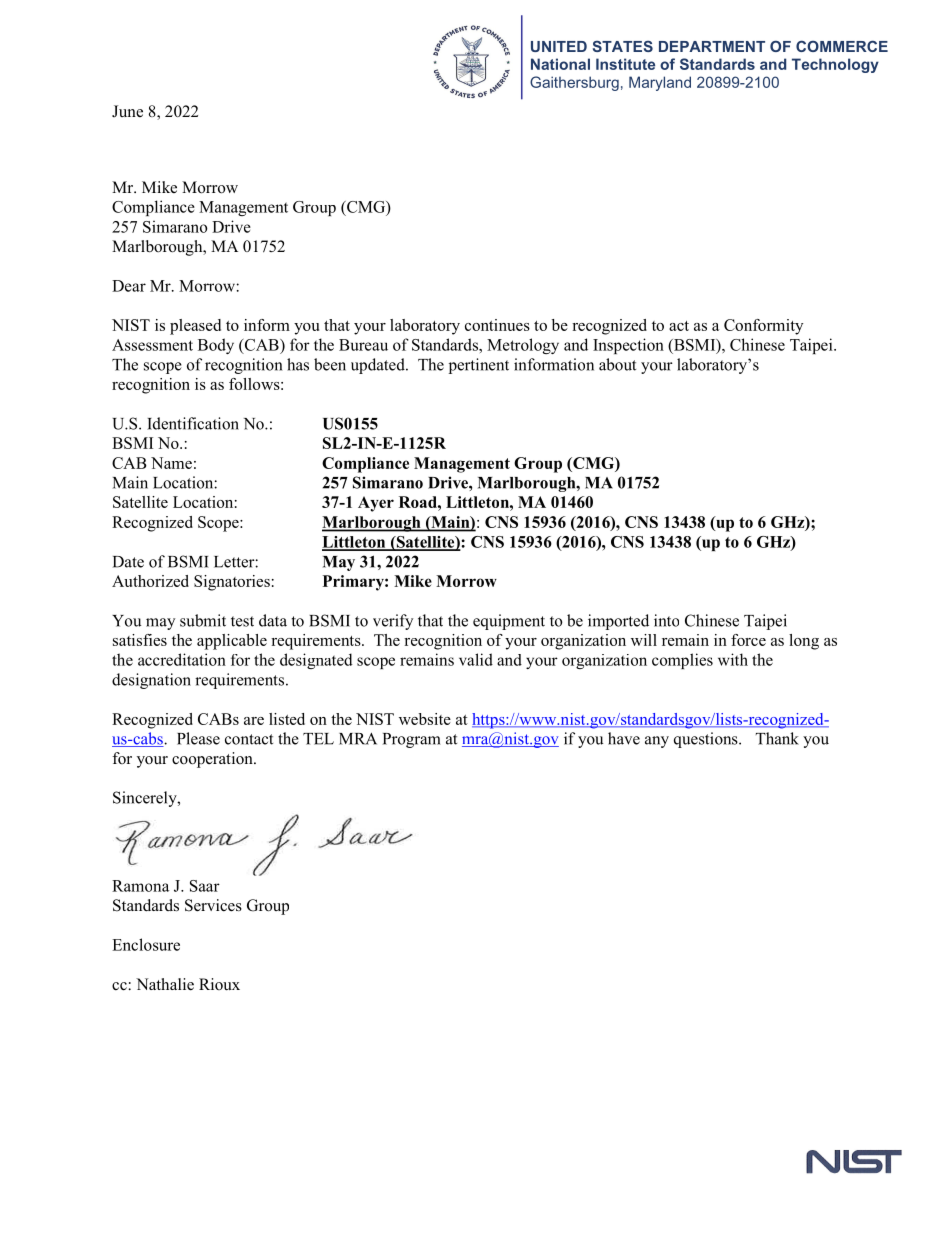 The height and width of the screenshot is (1233, 952). Describe the element at coordinates (777, 738) in the screenshot. I see `Thank` at that location.
